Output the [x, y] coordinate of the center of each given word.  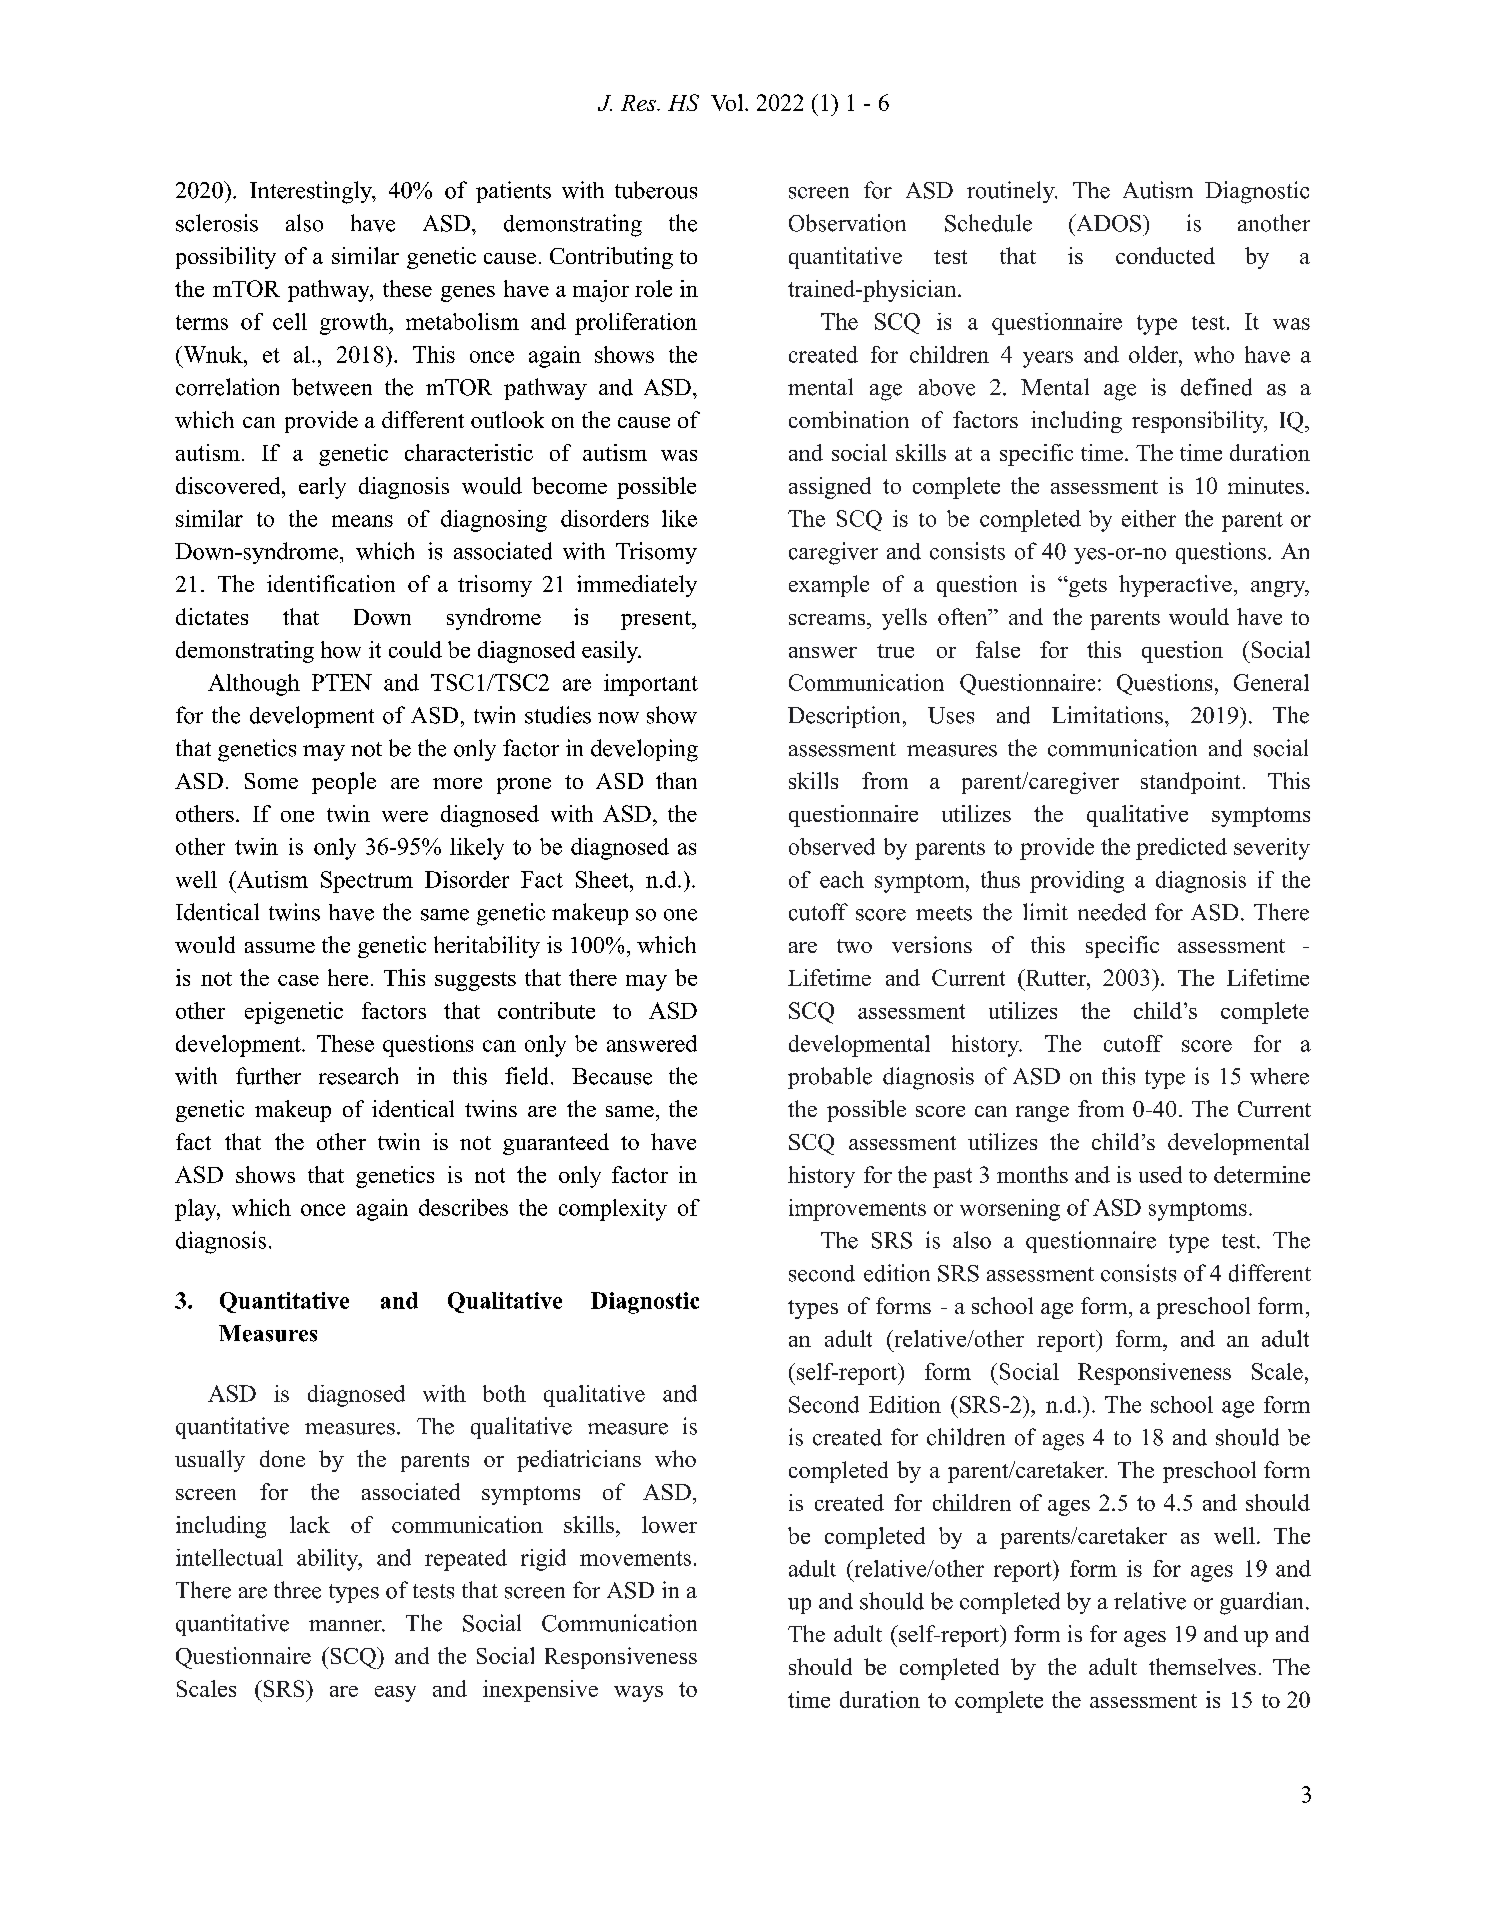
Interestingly [312, 192]
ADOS [1107, 223]
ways [638, 1694]
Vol [728, 102]
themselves [1202, 1666]
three [297, 1590]
